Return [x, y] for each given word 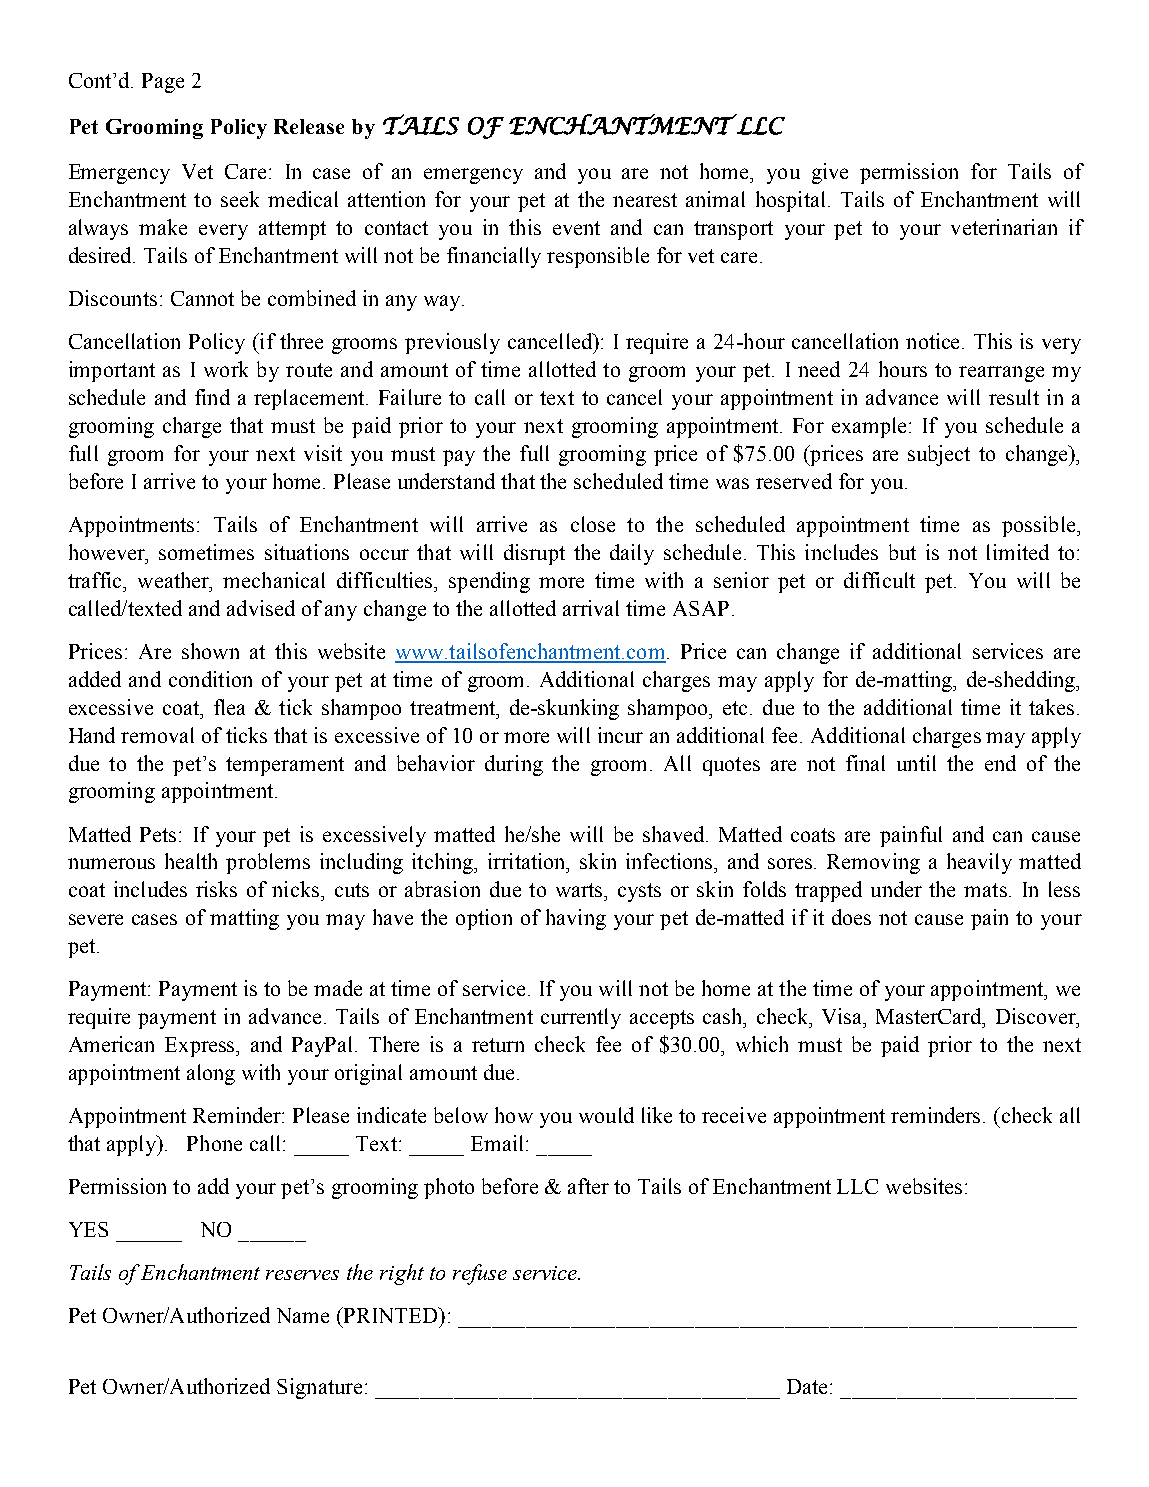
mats [985, 890]
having [576, 919]
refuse [480, 1274]
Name [303, 1315]
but [902, 552]
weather [174, 580]
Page [163, 83]
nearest [645, 200]
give [830, 173]
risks [216, 889]
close [593, 524]
